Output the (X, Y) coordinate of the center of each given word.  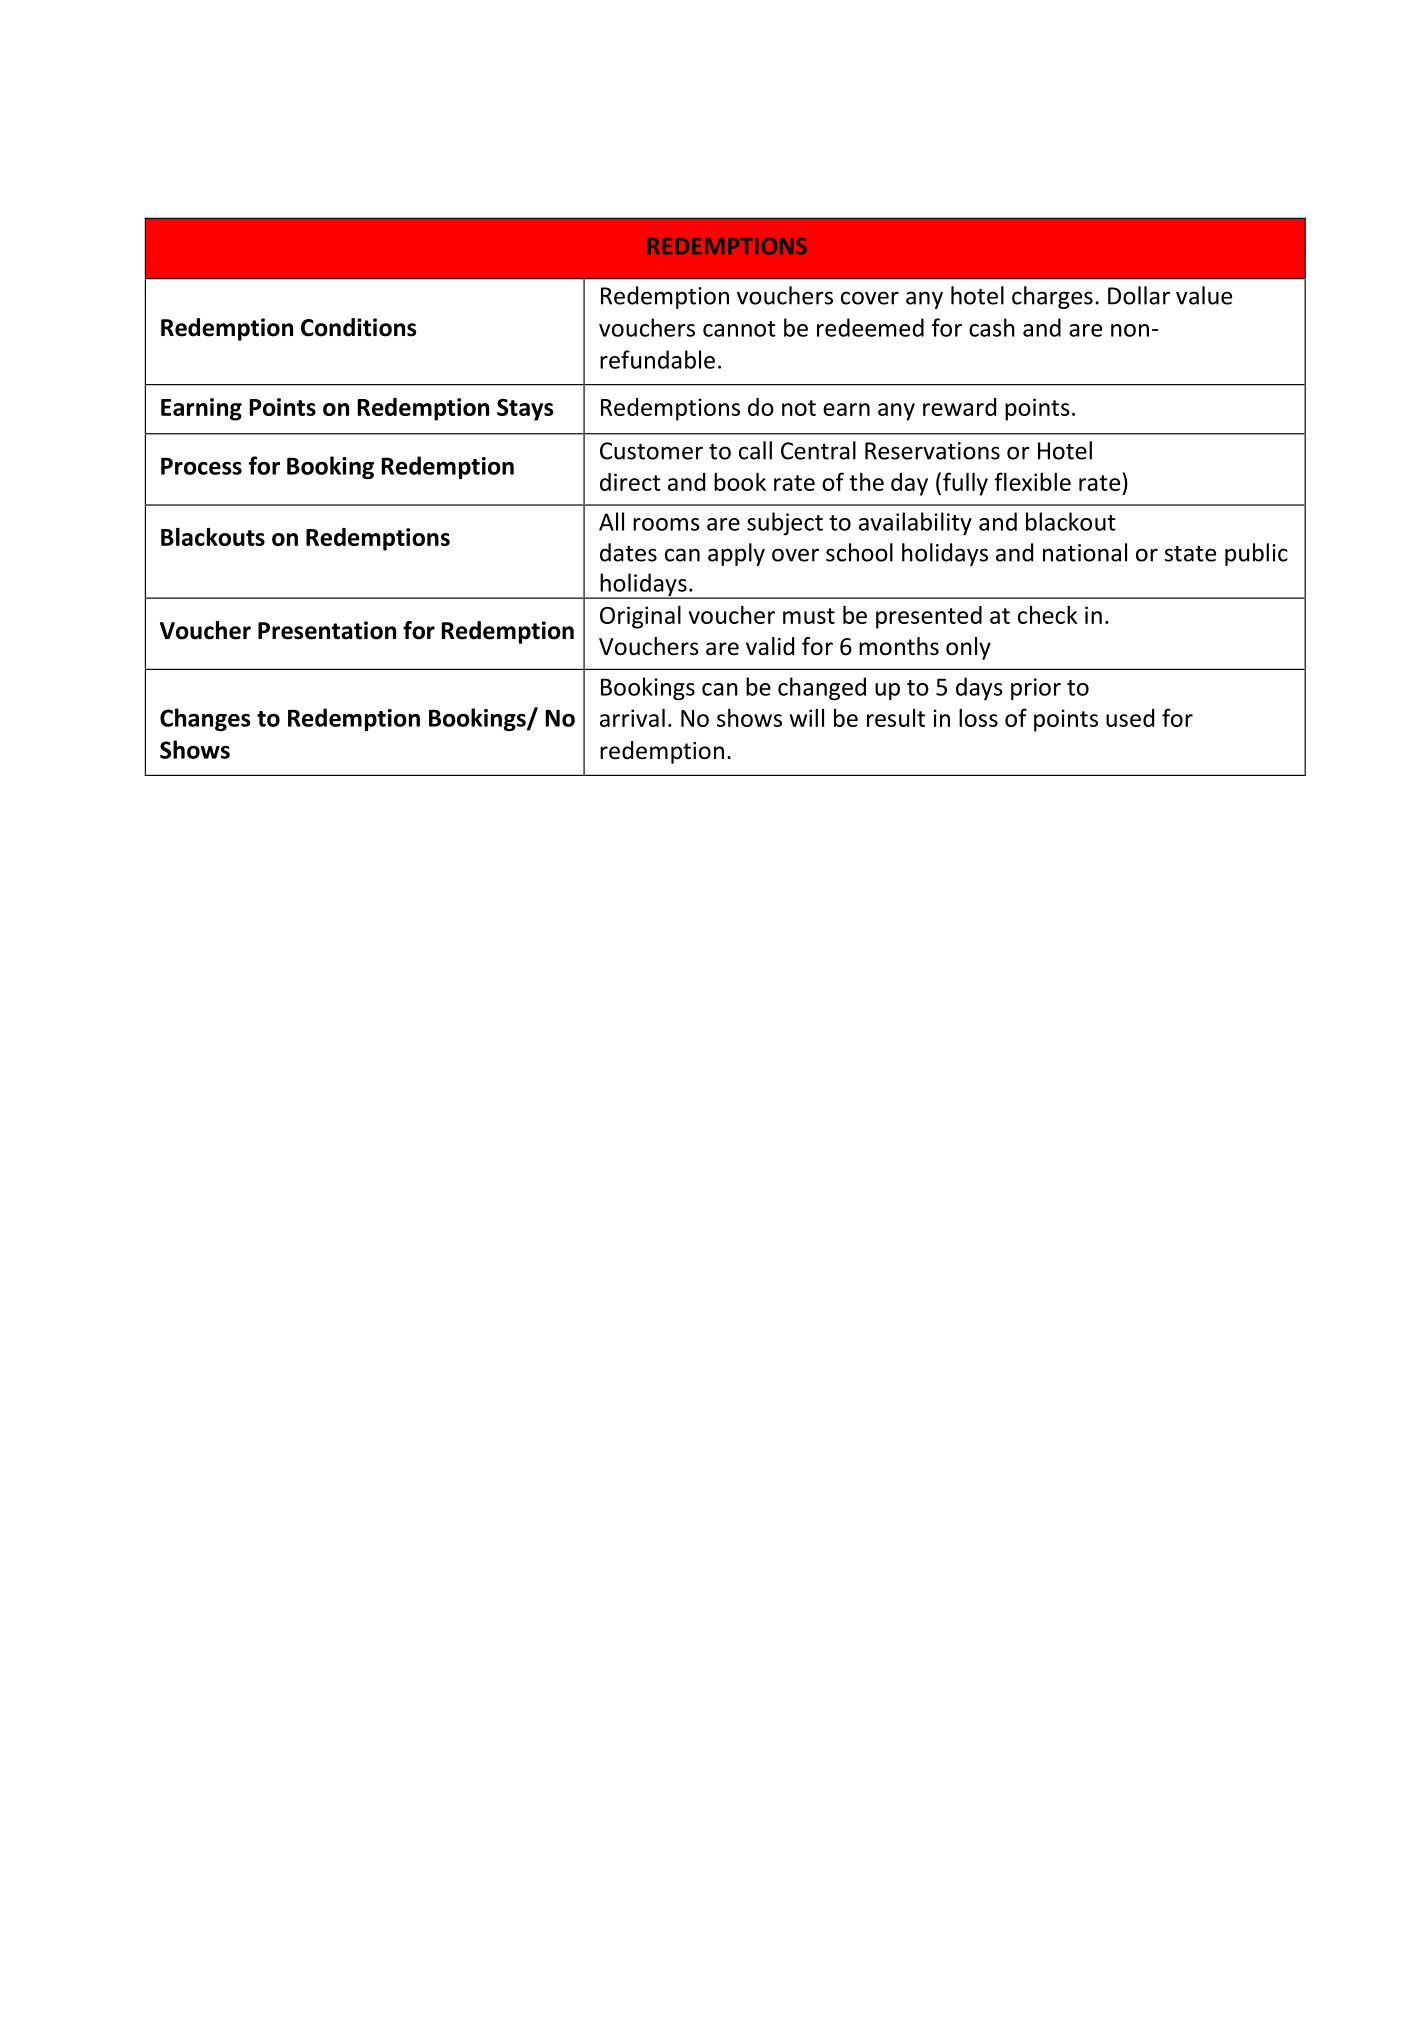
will (807, 717)
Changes (205, 720)
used (1130, 718)
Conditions (359, 327)
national (1085, 552)
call (755, 450)
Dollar (1139, 295)
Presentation (327, 630)
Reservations (932, 451)
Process (201, 466)
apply (736, 554)
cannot (739, 329)
